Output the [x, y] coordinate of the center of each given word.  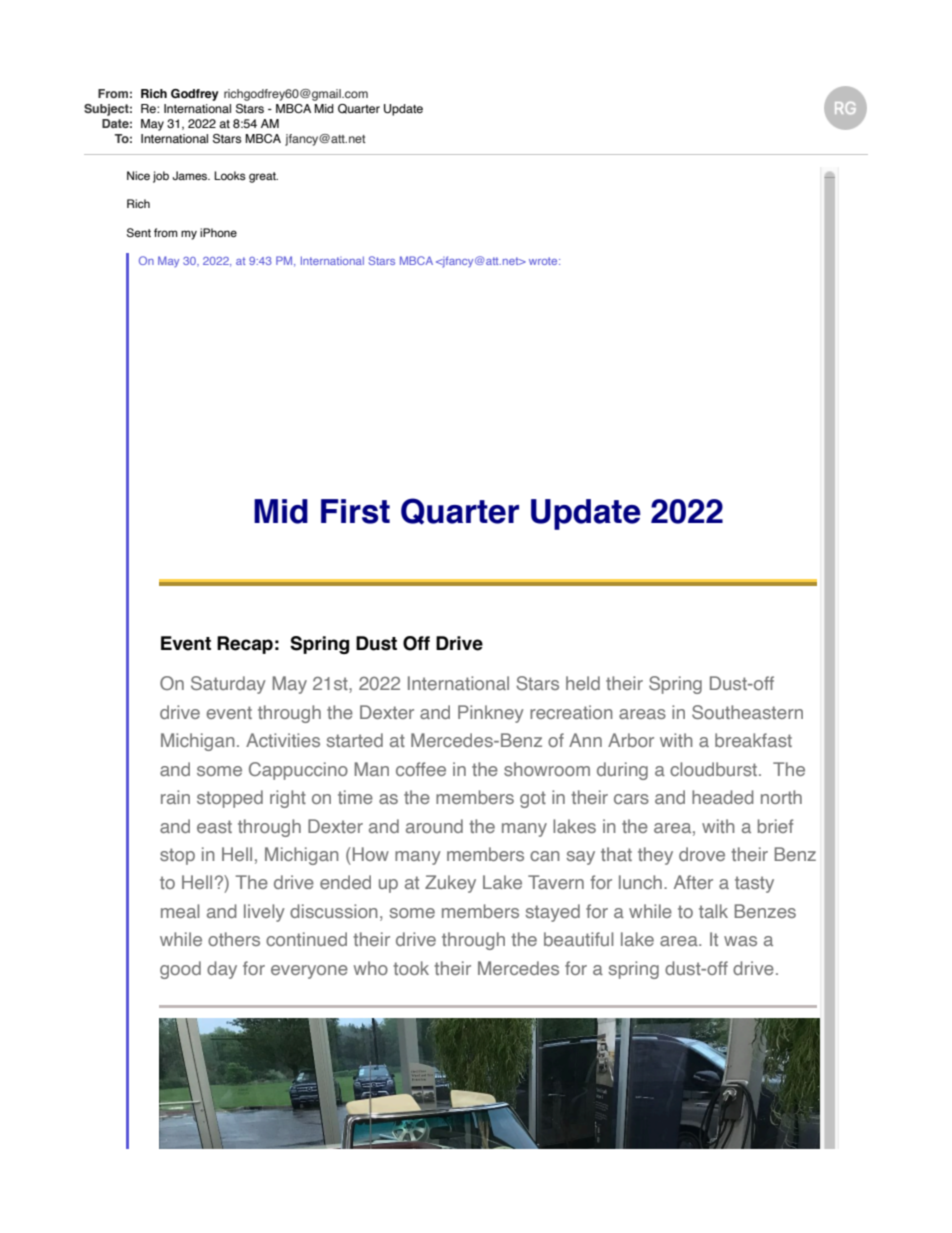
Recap [245, 645]
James [191, 175]
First [355, 511]
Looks [230, 175]
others [234, 939]
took [411, 968]
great [263, 177]
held [583, 683]
